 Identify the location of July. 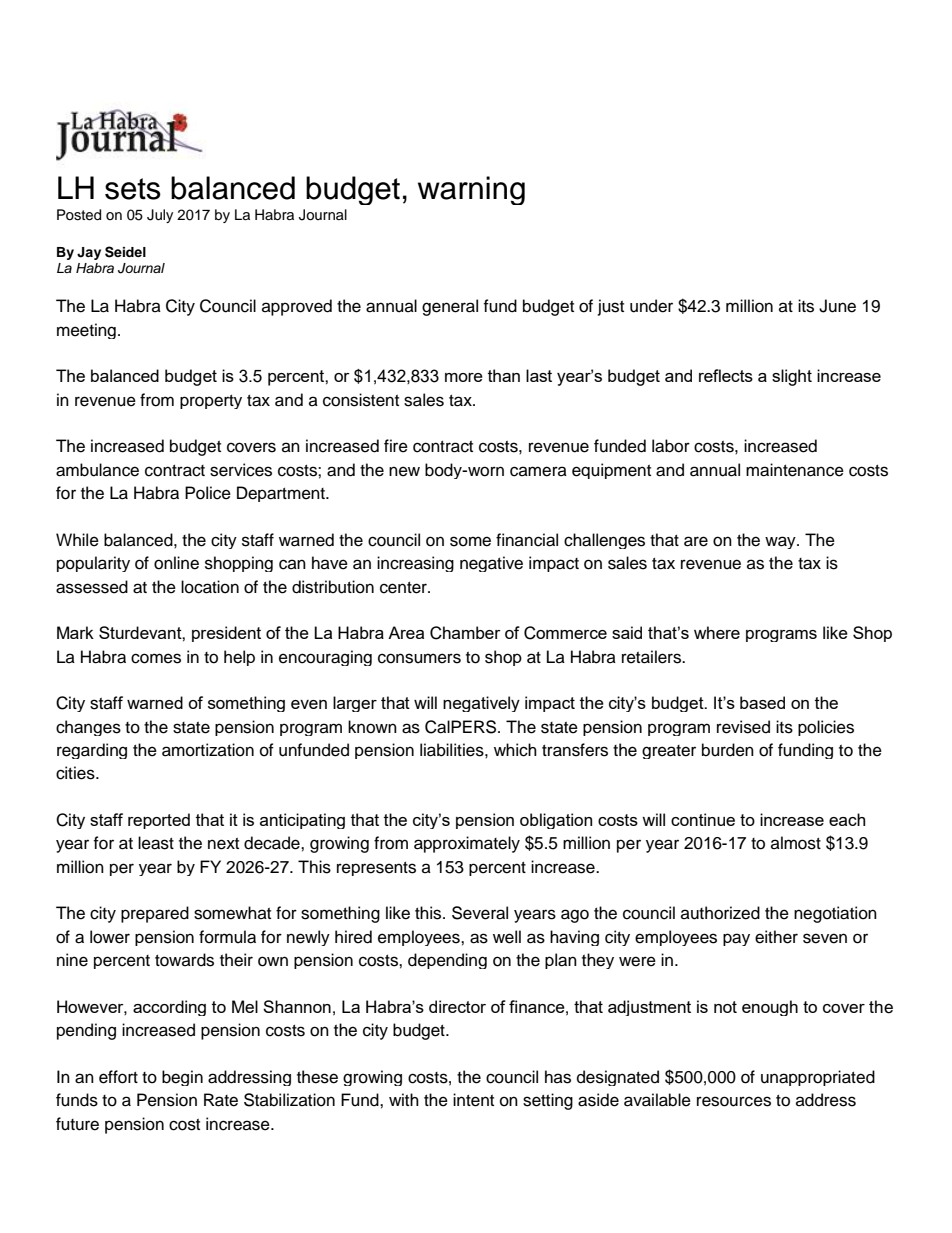
(160, 216).
